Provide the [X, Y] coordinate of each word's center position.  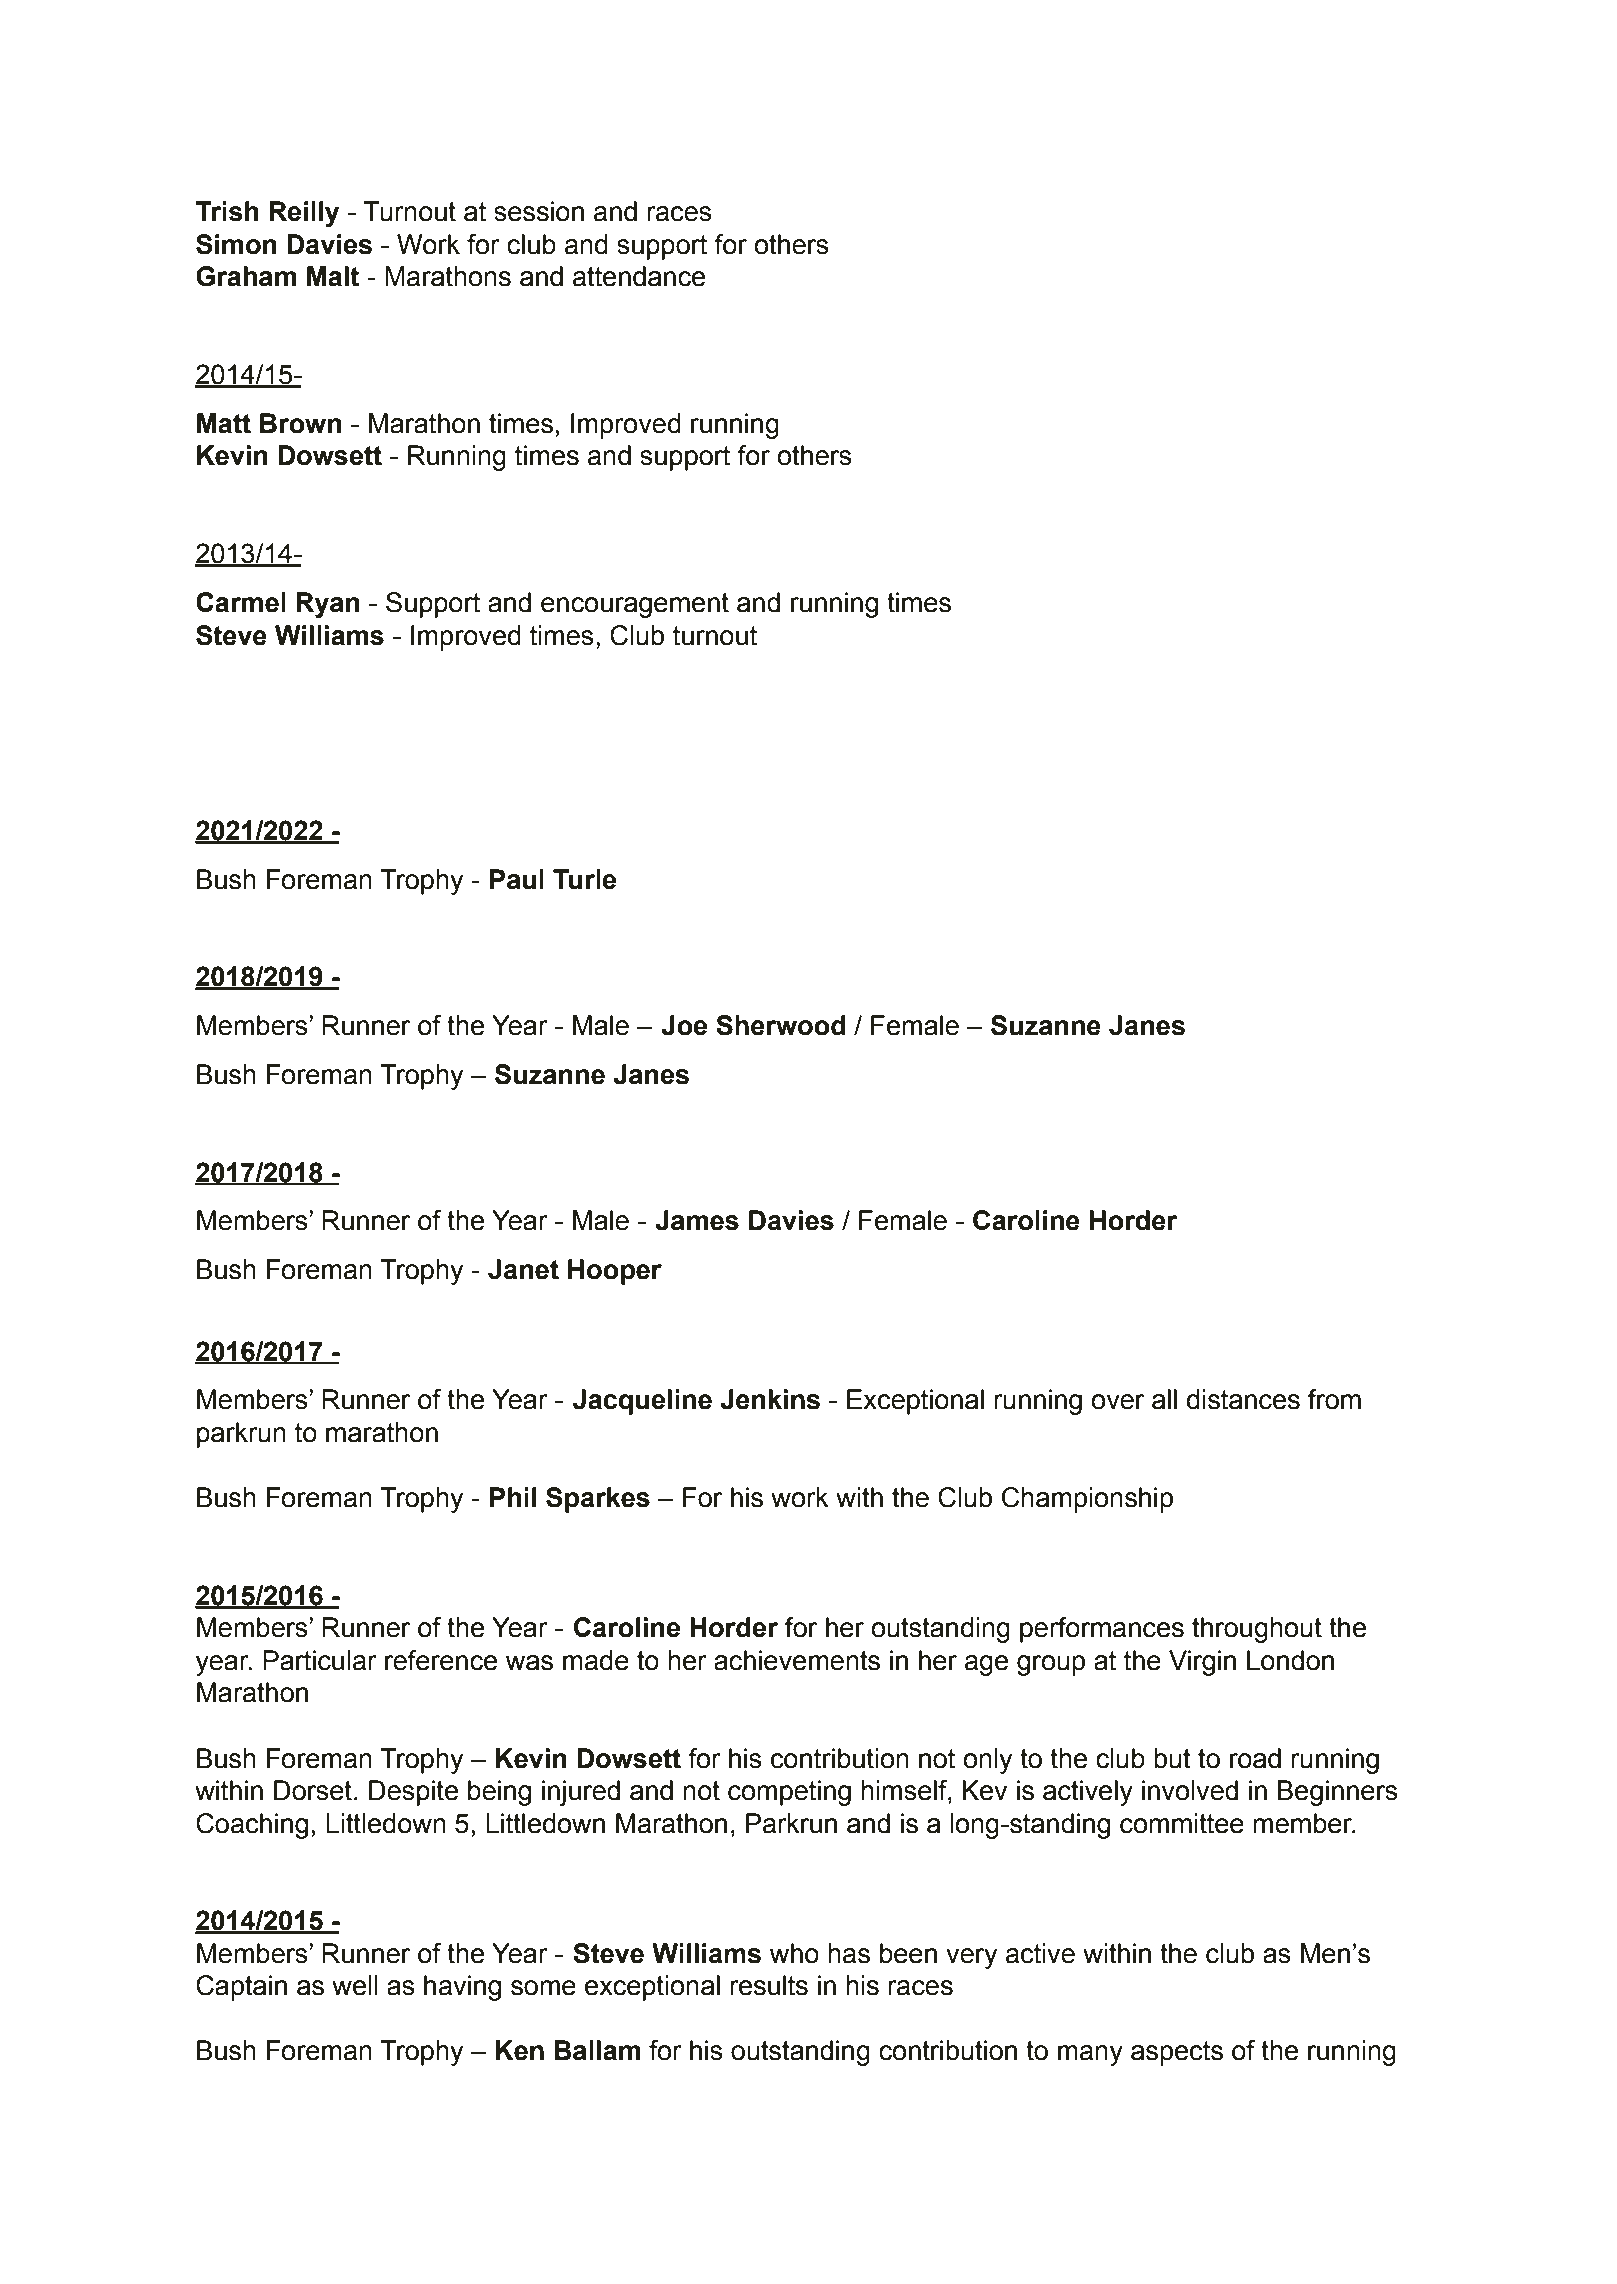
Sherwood [781, 1025]
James [697, 1220]
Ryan [328, 605]
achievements [797, 1660]
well [355, 1985]
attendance [639, 276]
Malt [333, 276]
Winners [980, 733]
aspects [1177, 2053]
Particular [320, 1660]
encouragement [635, 605]
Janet [523, 1269]
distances [1243, 1399]
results [769, 1985]
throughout [1257, 1630]
